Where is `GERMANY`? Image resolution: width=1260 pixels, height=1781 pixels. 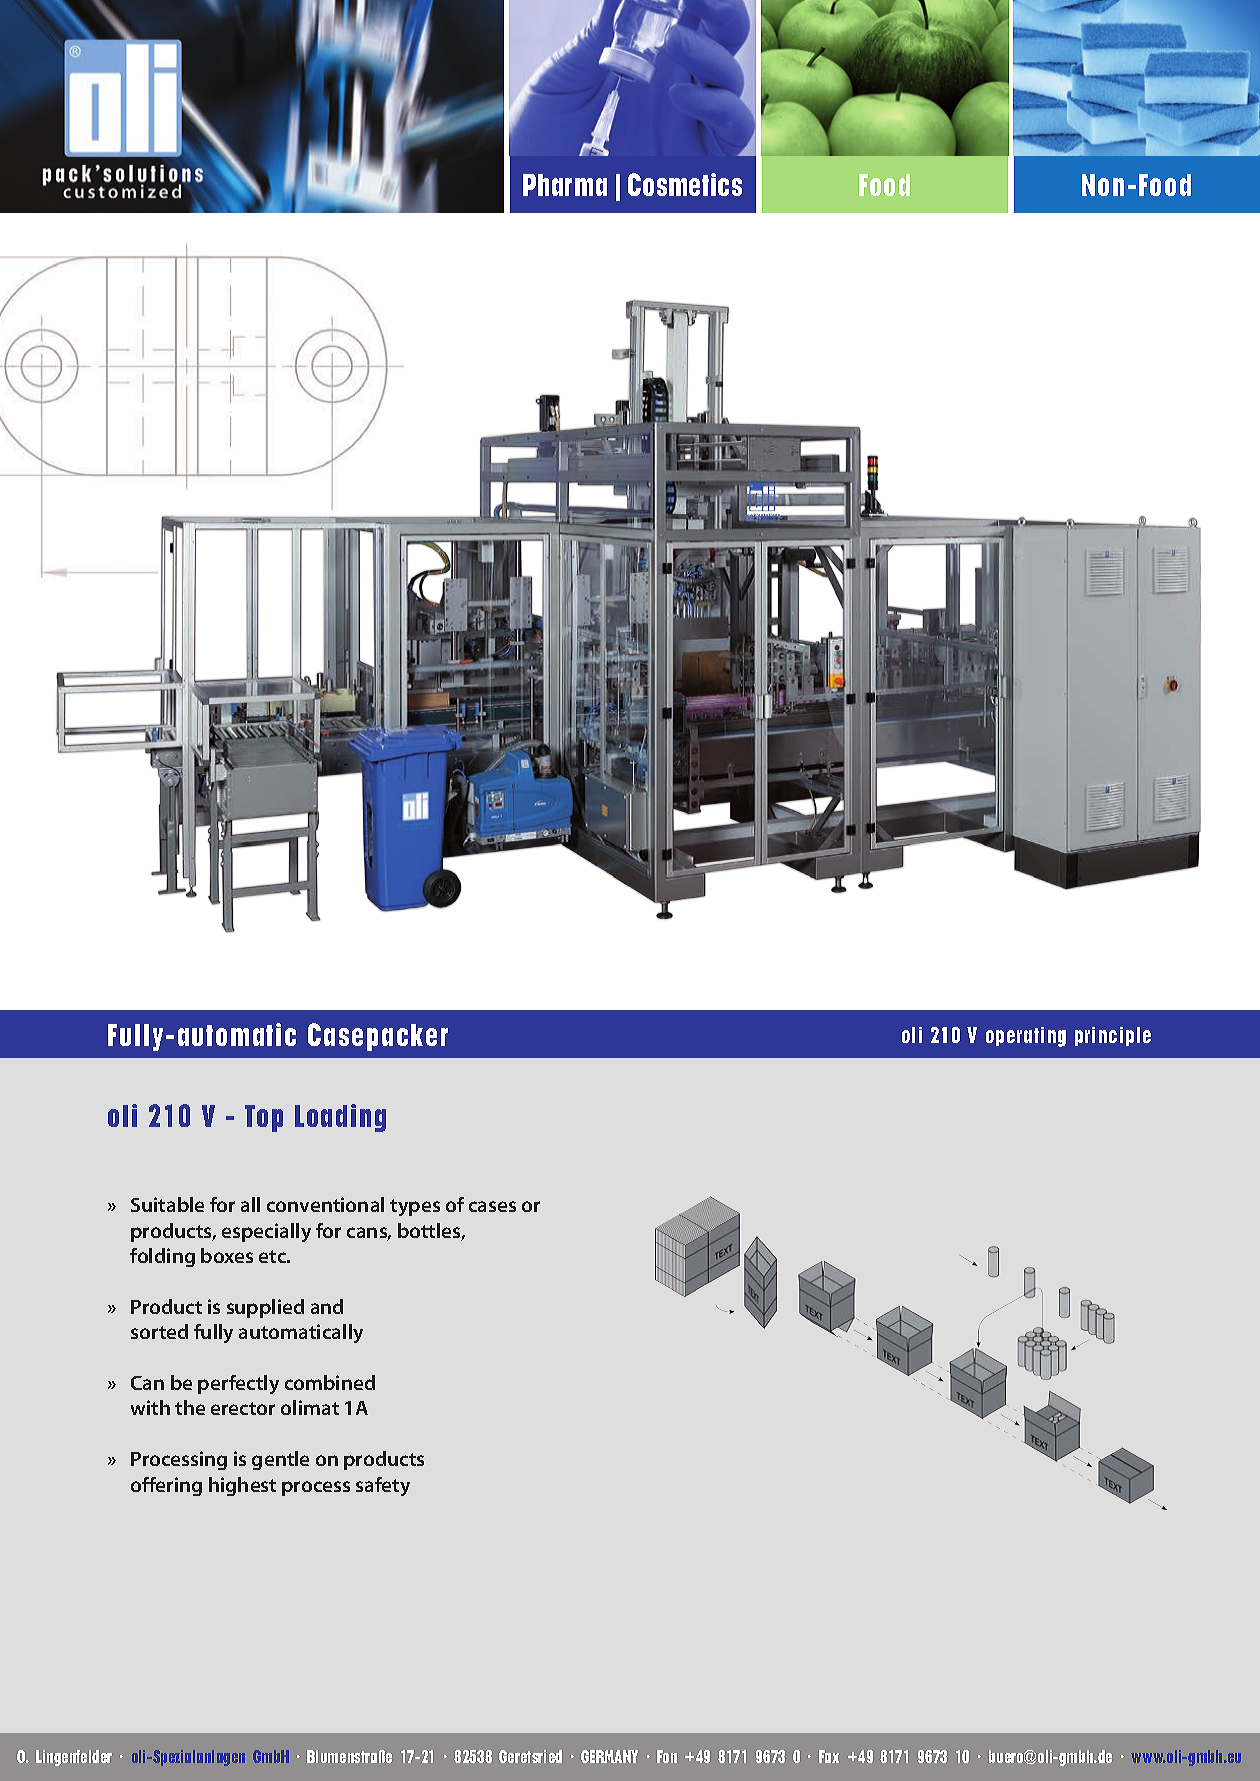
GERMANY is located at coordinates (609, 1756).
